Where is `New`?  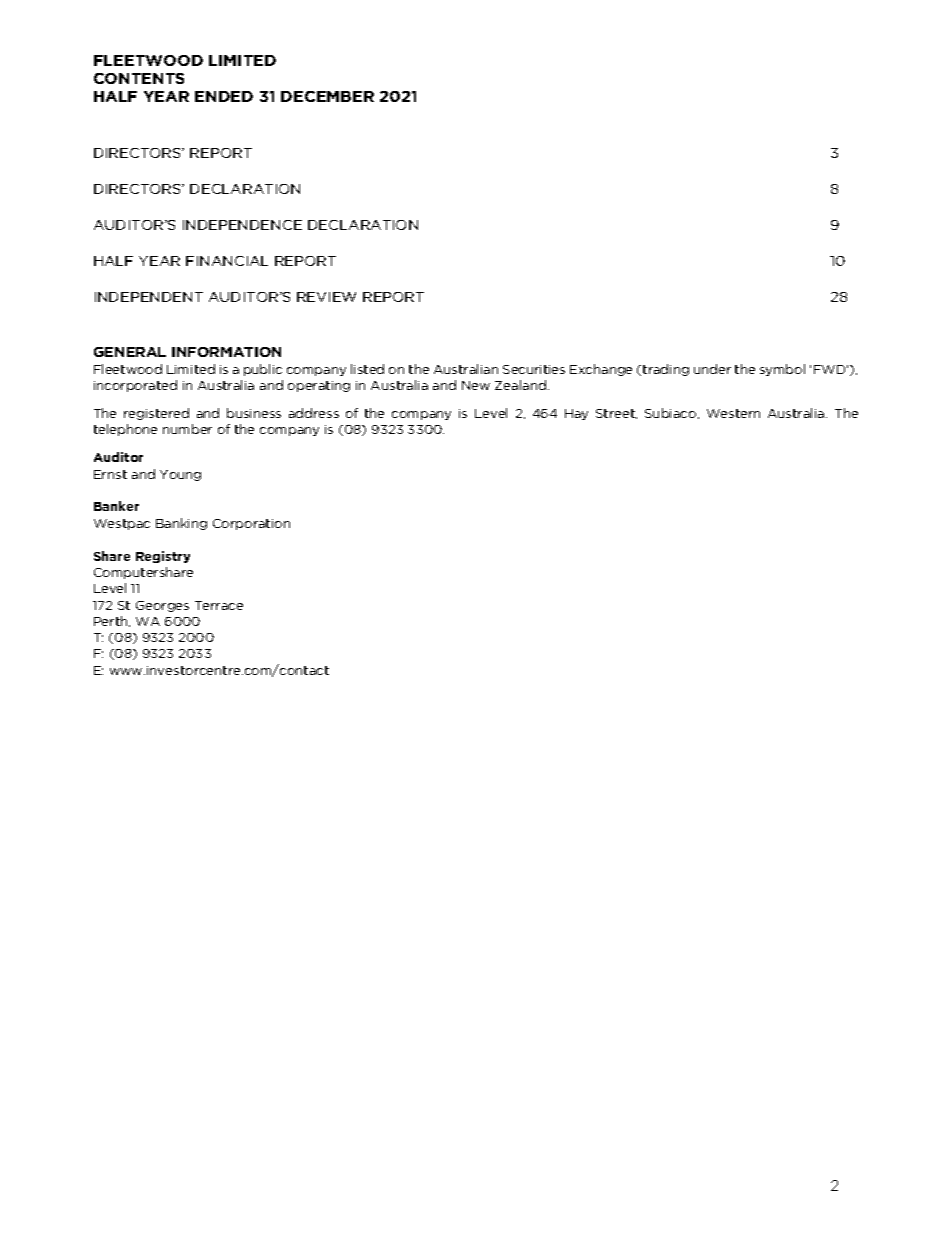
New is located at coordinates (476, 385).
